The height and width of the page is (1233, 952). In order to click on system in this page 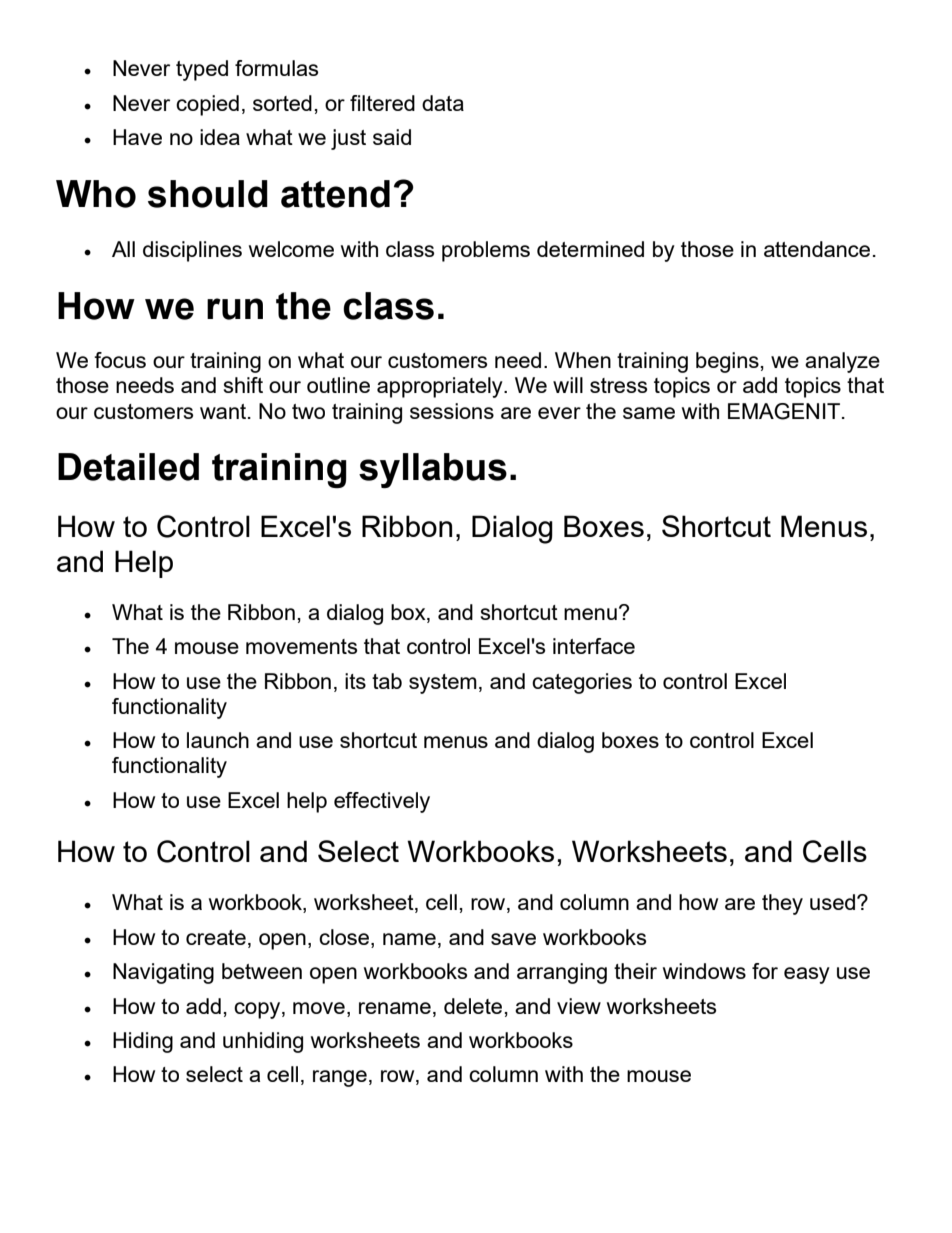, I will do `click(443, 684)`.
